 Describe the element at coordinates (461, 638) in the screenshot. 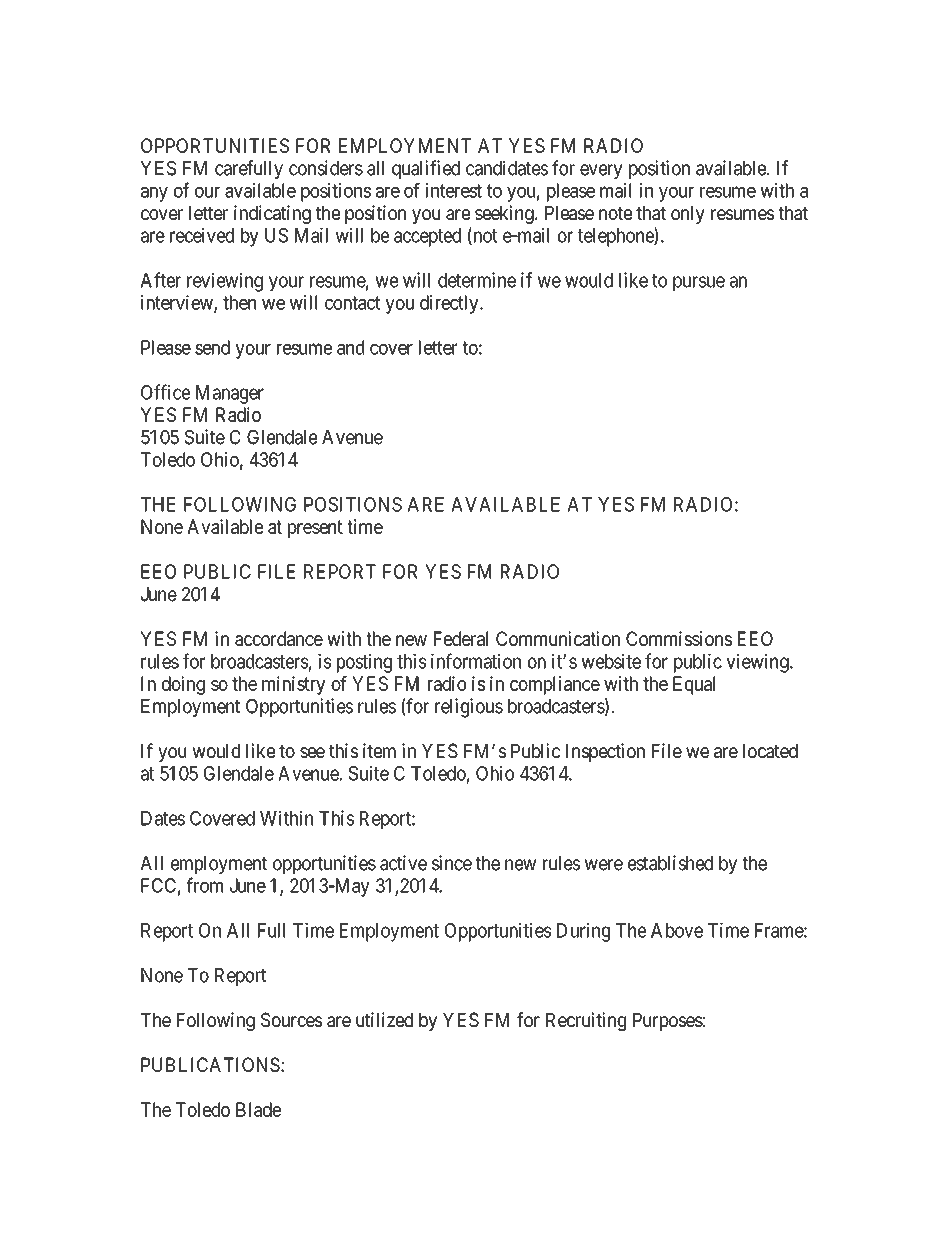

I see `Federal` at that location.
